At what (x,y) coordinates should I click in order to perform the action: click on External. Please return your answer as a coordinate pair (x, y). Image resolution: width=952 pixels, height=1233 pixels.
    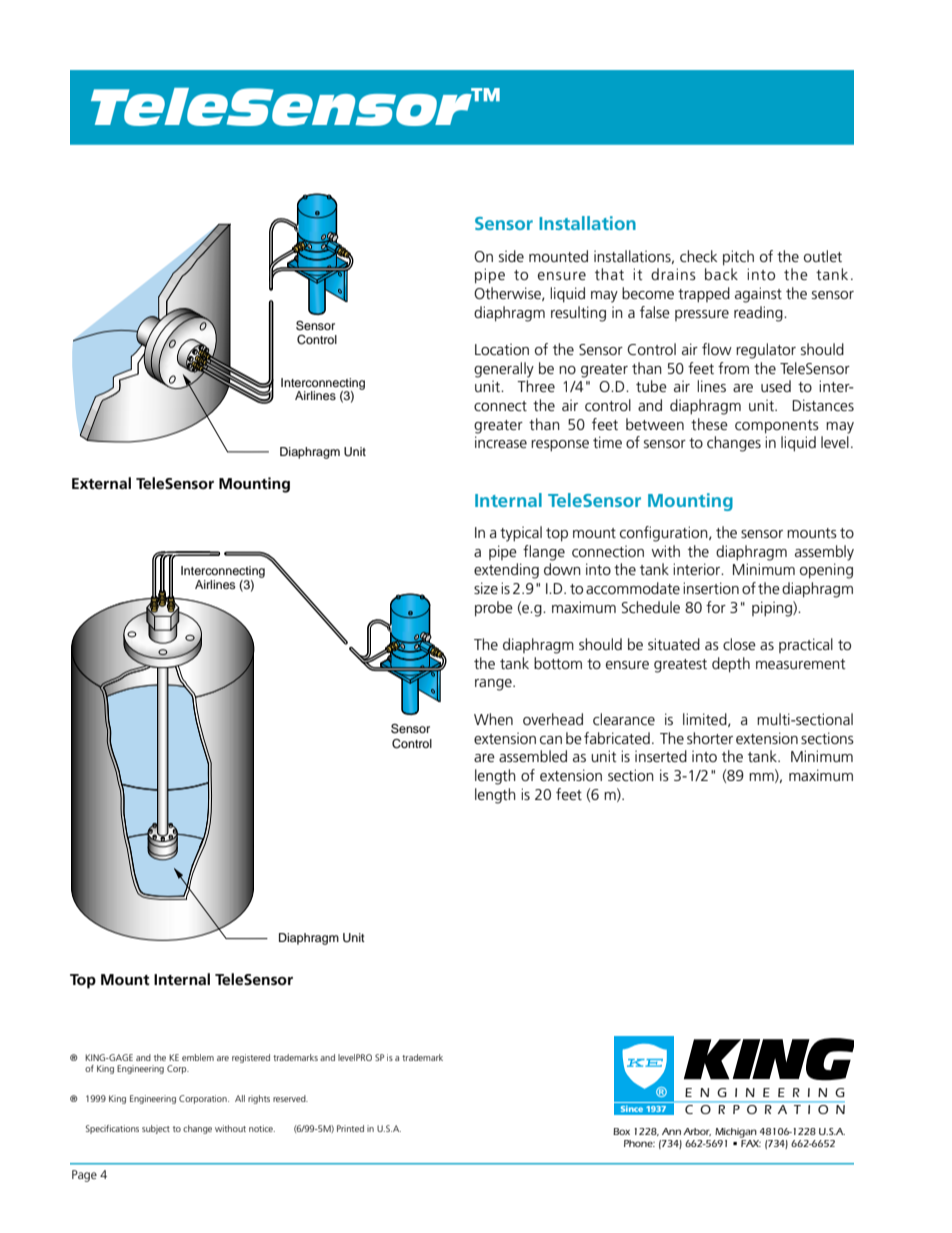
    Looking at the image, I should click on (101, 483).
